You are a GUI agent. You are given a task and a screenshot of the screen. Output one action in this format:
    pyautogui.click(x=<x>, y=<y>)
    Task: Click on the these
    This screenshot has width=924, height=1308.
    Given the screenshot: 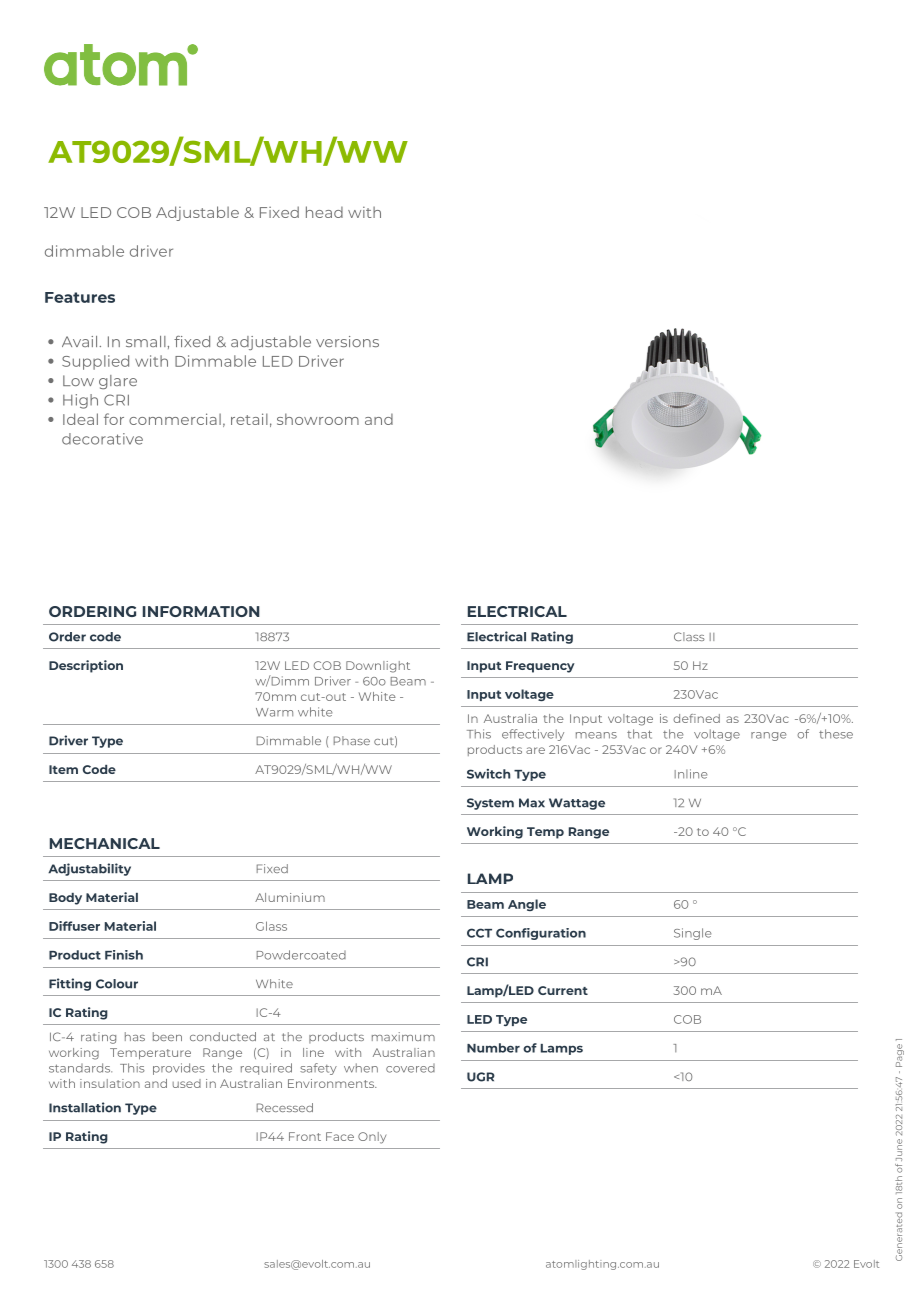 What is the action you would take?
    pyautogui.click(x=836, y=734)
